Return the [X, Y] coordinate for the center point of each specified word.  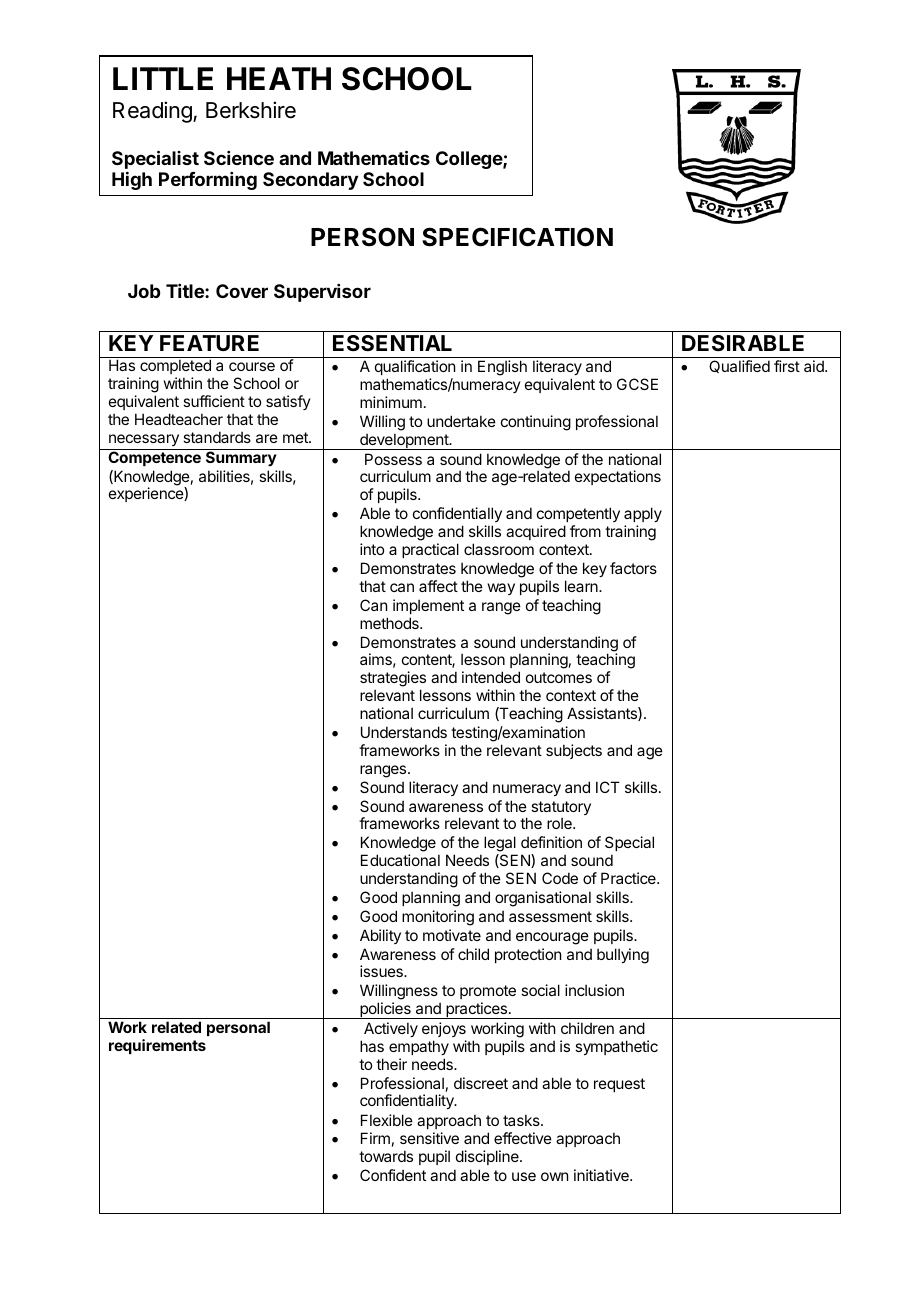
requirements [157, 1046]
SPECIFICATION [517, 237]
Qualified [739, 366]
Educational [400, 860]
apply [643, 516]
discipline [488, 1157]
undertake [461, 421]
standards [217, 437]
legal [500, 845]
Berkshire [251, 110]
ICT [608, 787]
